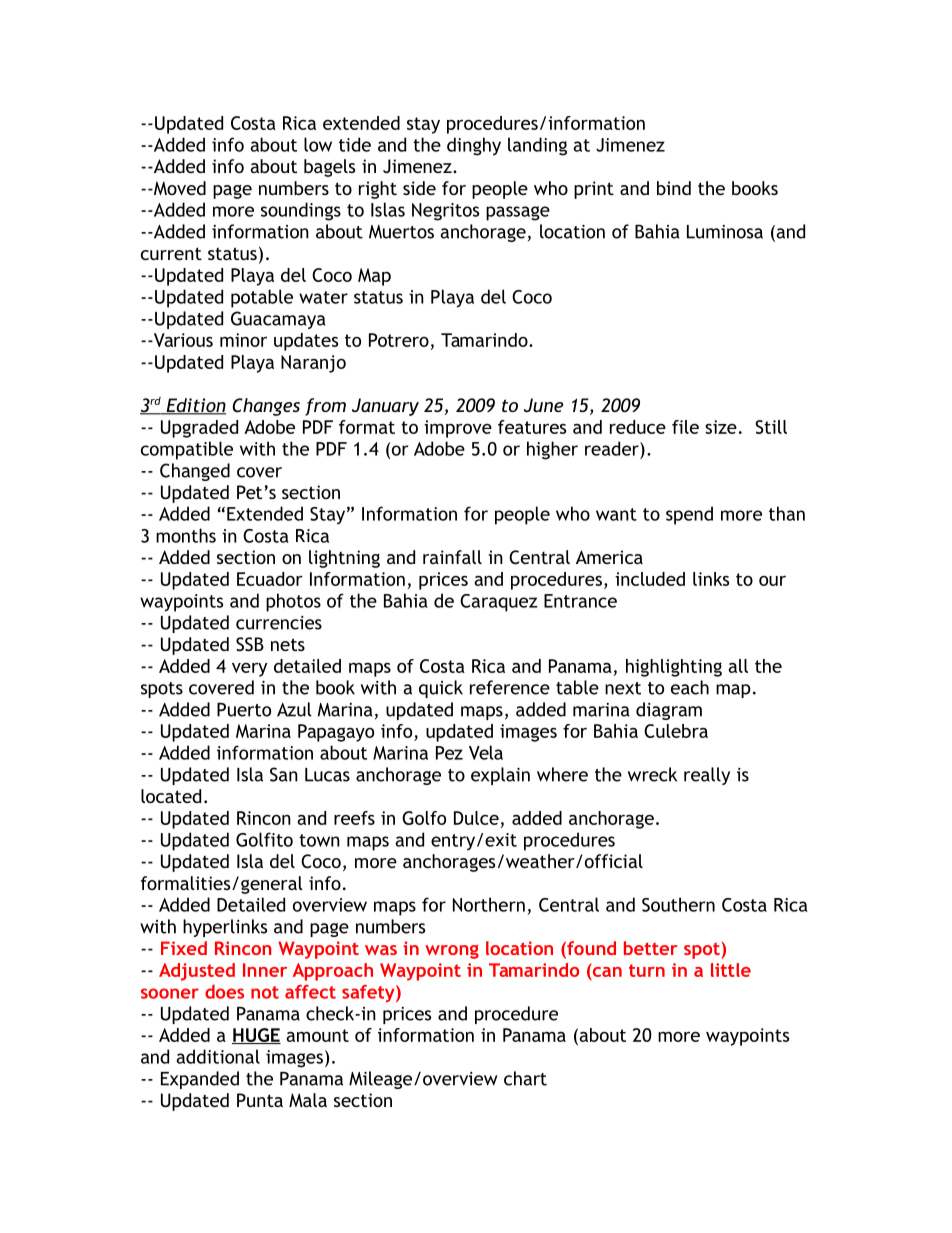  What do you see at coordinates (179, 188) in the page?
I see `Moved` at bounding box center [179, 188].
